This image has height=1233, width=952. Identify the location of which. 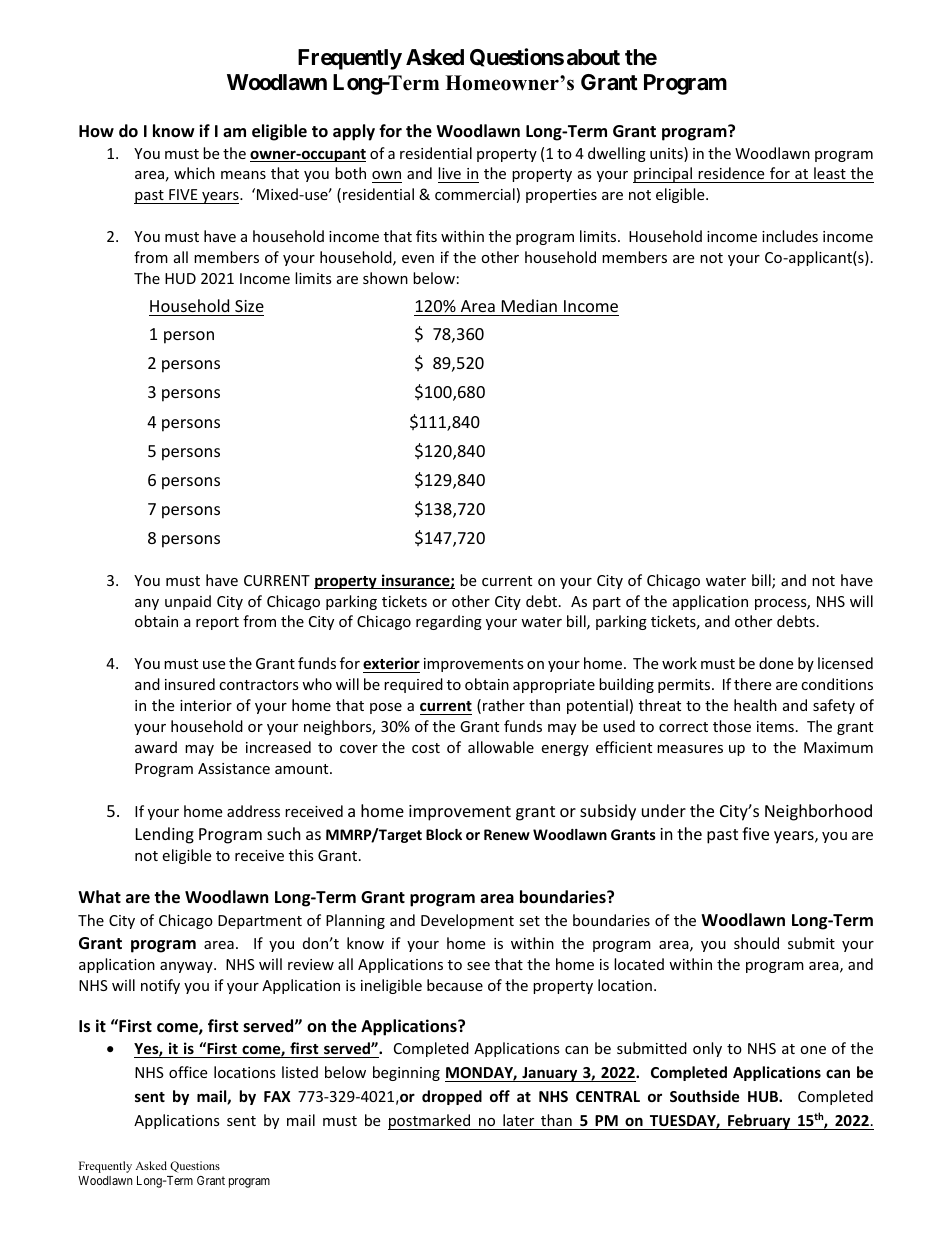
(194, 173).
